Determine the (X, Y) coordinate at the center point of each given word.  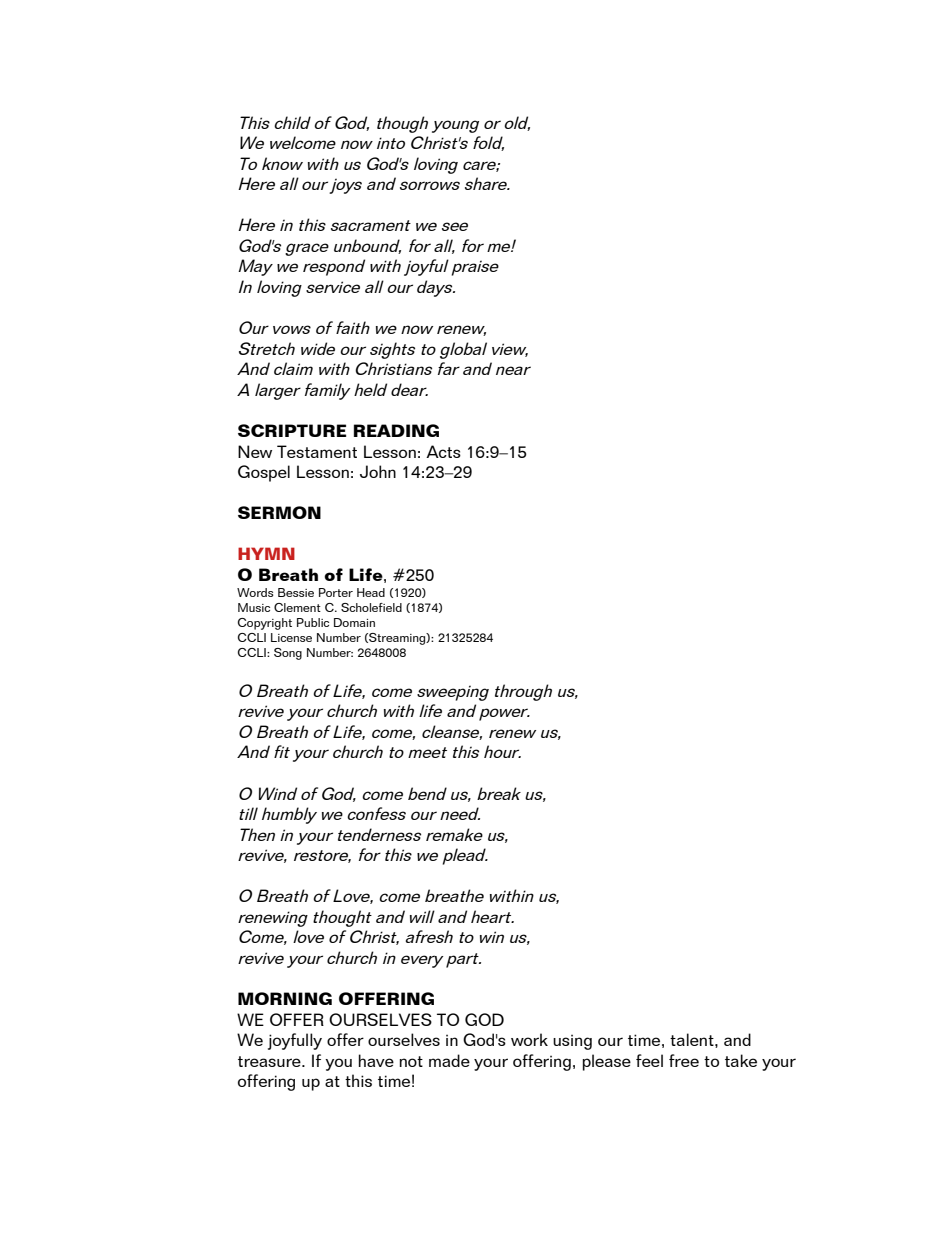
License (291, 637)
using (572, 1042)
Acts (443, 451)
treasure (270, 1061)
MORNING (285, 998)
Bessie (296, 592)
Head (371, 592)
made (449, 1060)
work (529, 1039)
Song (288, 654)
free (684, 1060)
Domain (354, 622)
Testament (317, 451)
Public (313, 622)
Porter (336, 592)
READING (396, 430)
